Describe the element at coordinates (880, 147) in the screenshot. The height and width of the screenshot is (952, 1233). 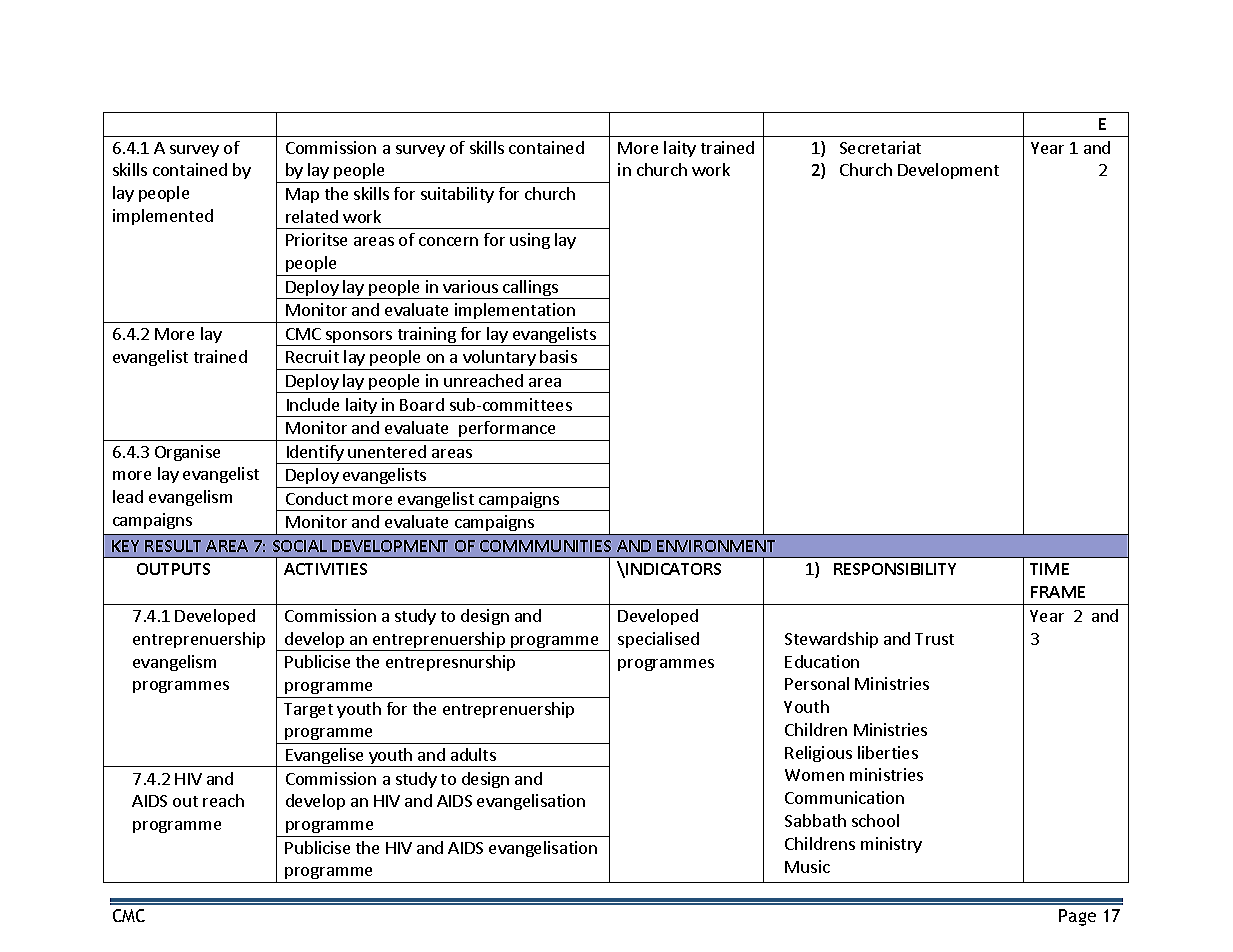
I see `Secretariat` at that location.
